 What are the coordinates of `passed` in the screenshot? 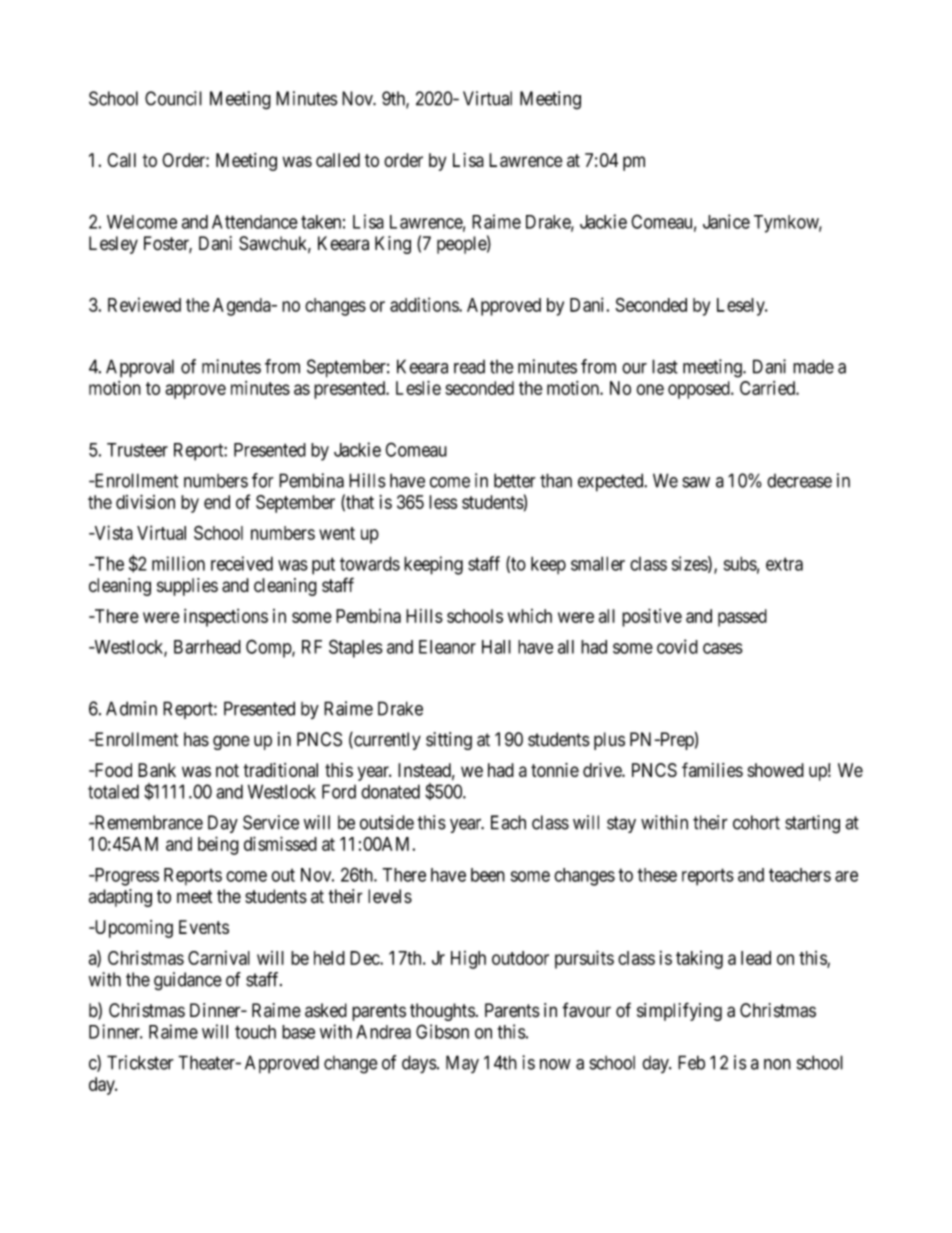 It's located at (742, 618).
